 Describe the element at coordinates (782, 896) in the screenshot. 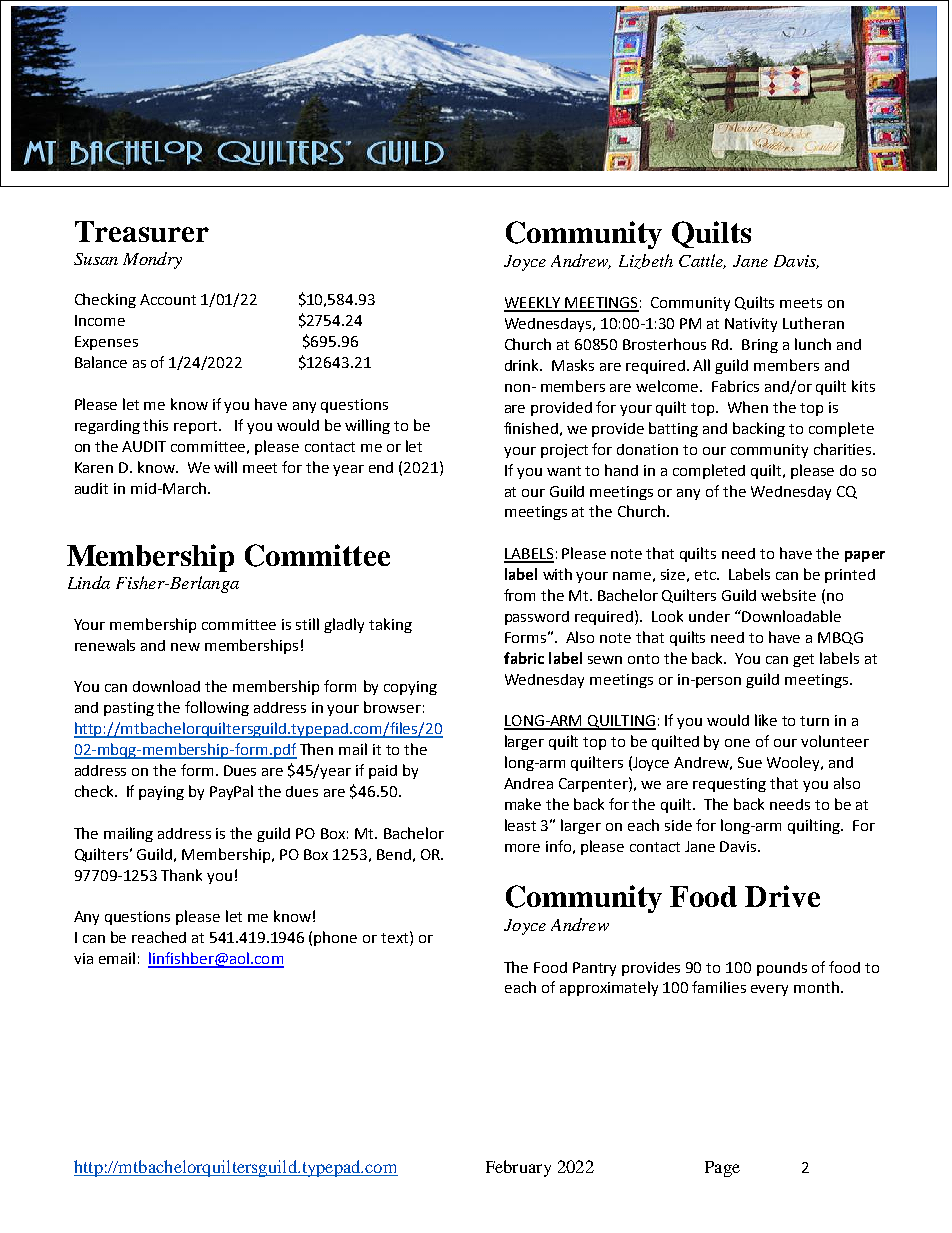

I see `Drive` at that location.
